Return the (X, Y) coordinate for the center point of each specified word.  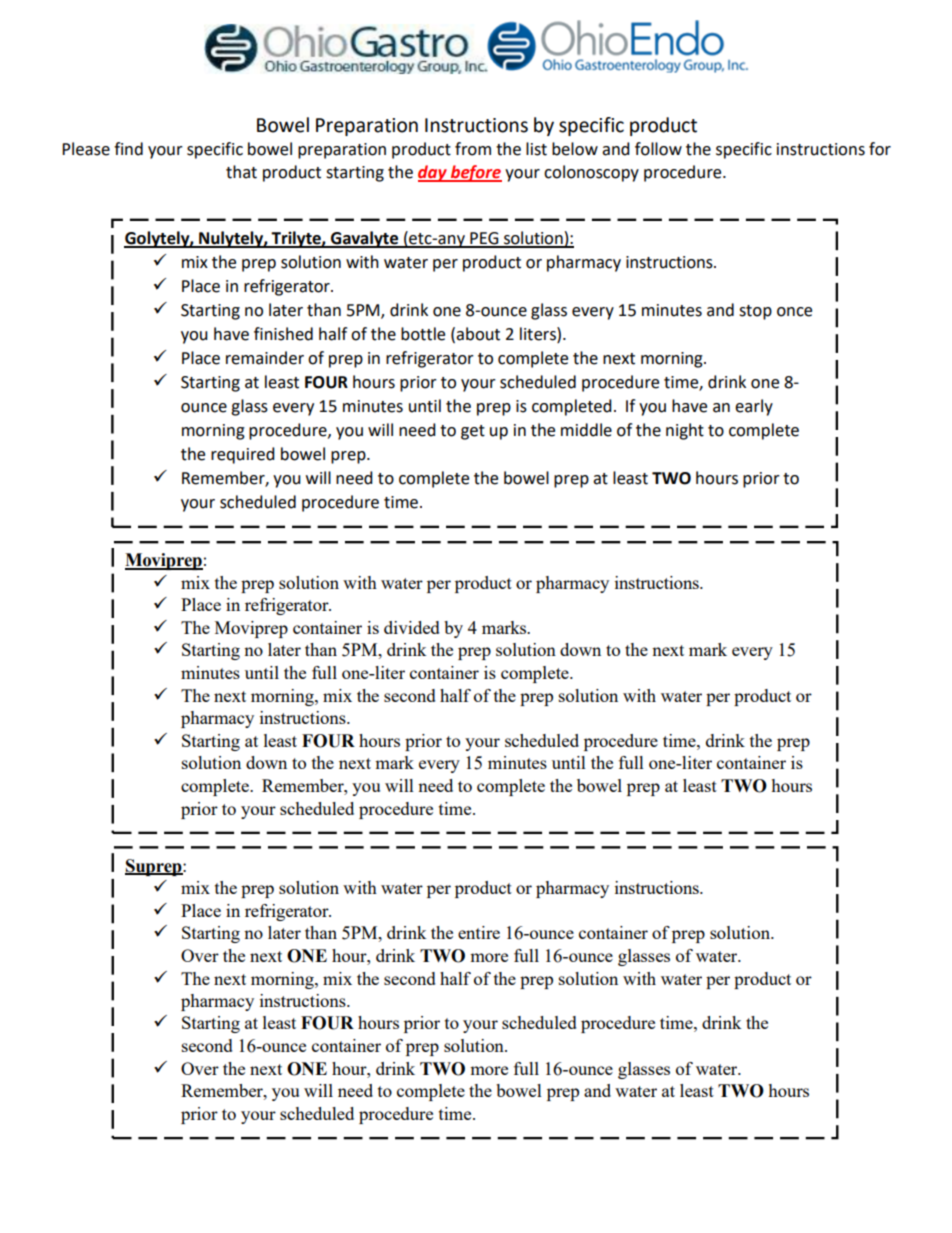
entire (479, 932)
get (473, 432)
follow (658, 149)
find (128, 149)
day (433, 173)
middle (586, 430)
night (685, 431)
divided (412, 627)
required (243, 455)
